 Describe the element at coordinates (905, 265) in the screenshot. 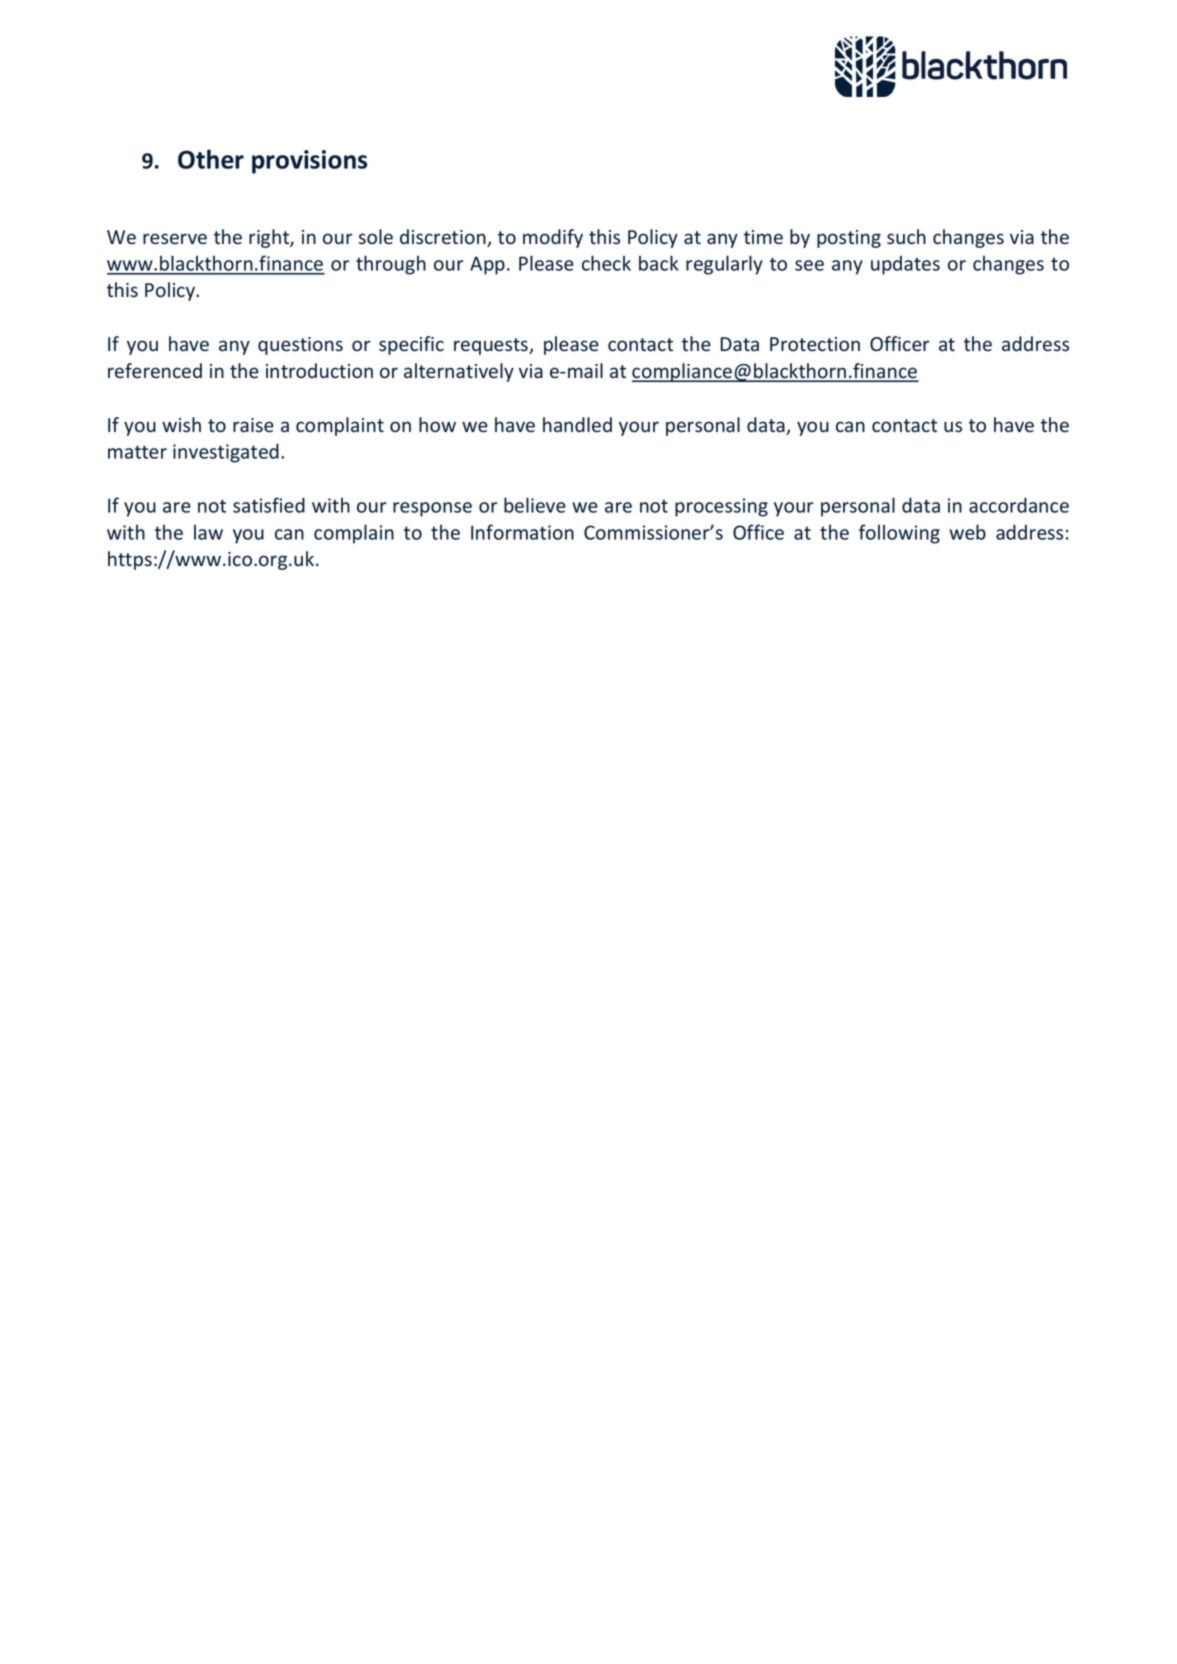

I see `updates` at that location.
